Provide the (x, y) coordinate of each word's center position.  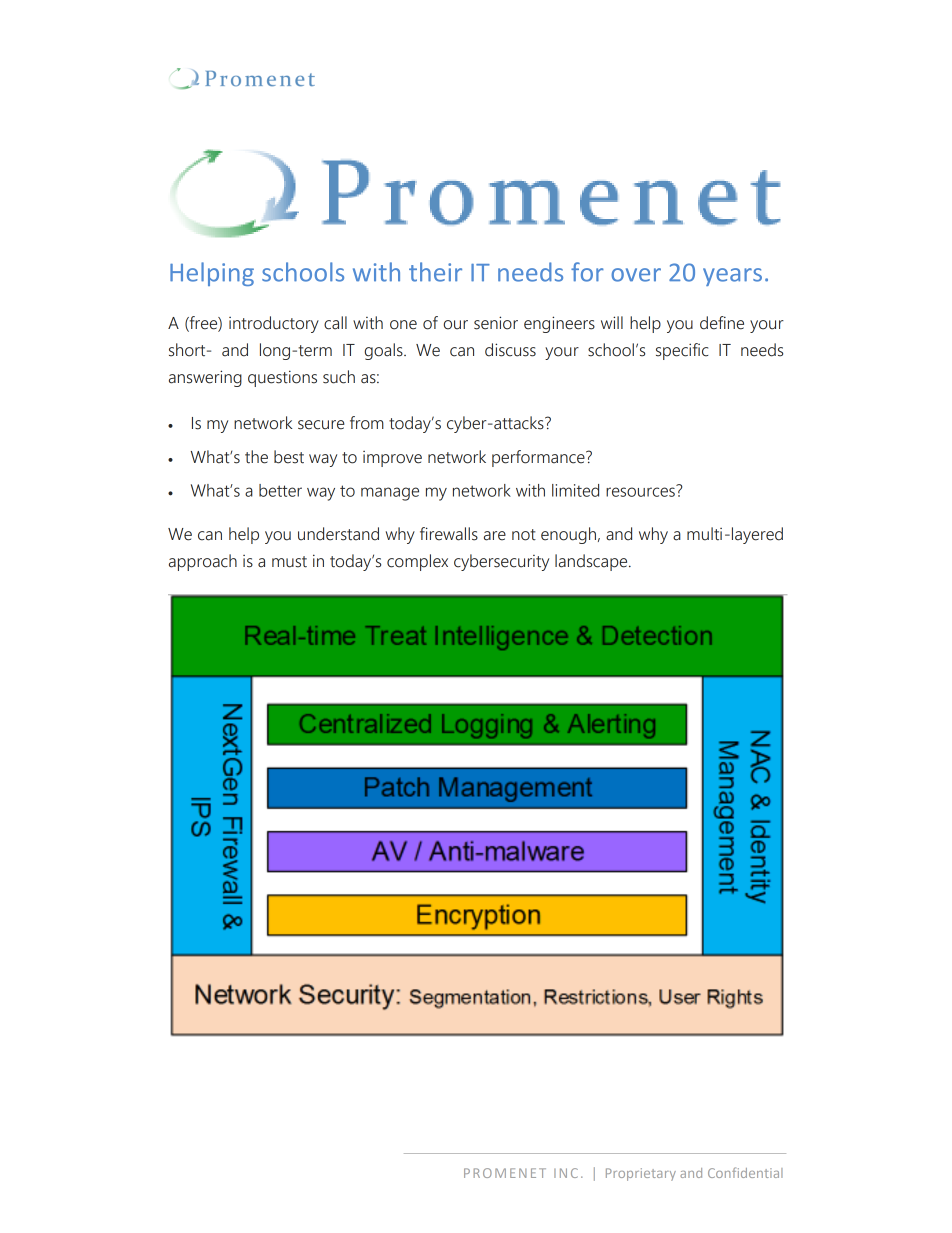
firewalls (449, 534)
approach (203, 562)
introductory (274, 324)
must (289, 562)
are (495, 536)
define (722, 323)
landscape (592, 562)
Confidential (745, 1172)
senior (496, 323)
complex (417, 562)
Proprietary (641, 1174)
